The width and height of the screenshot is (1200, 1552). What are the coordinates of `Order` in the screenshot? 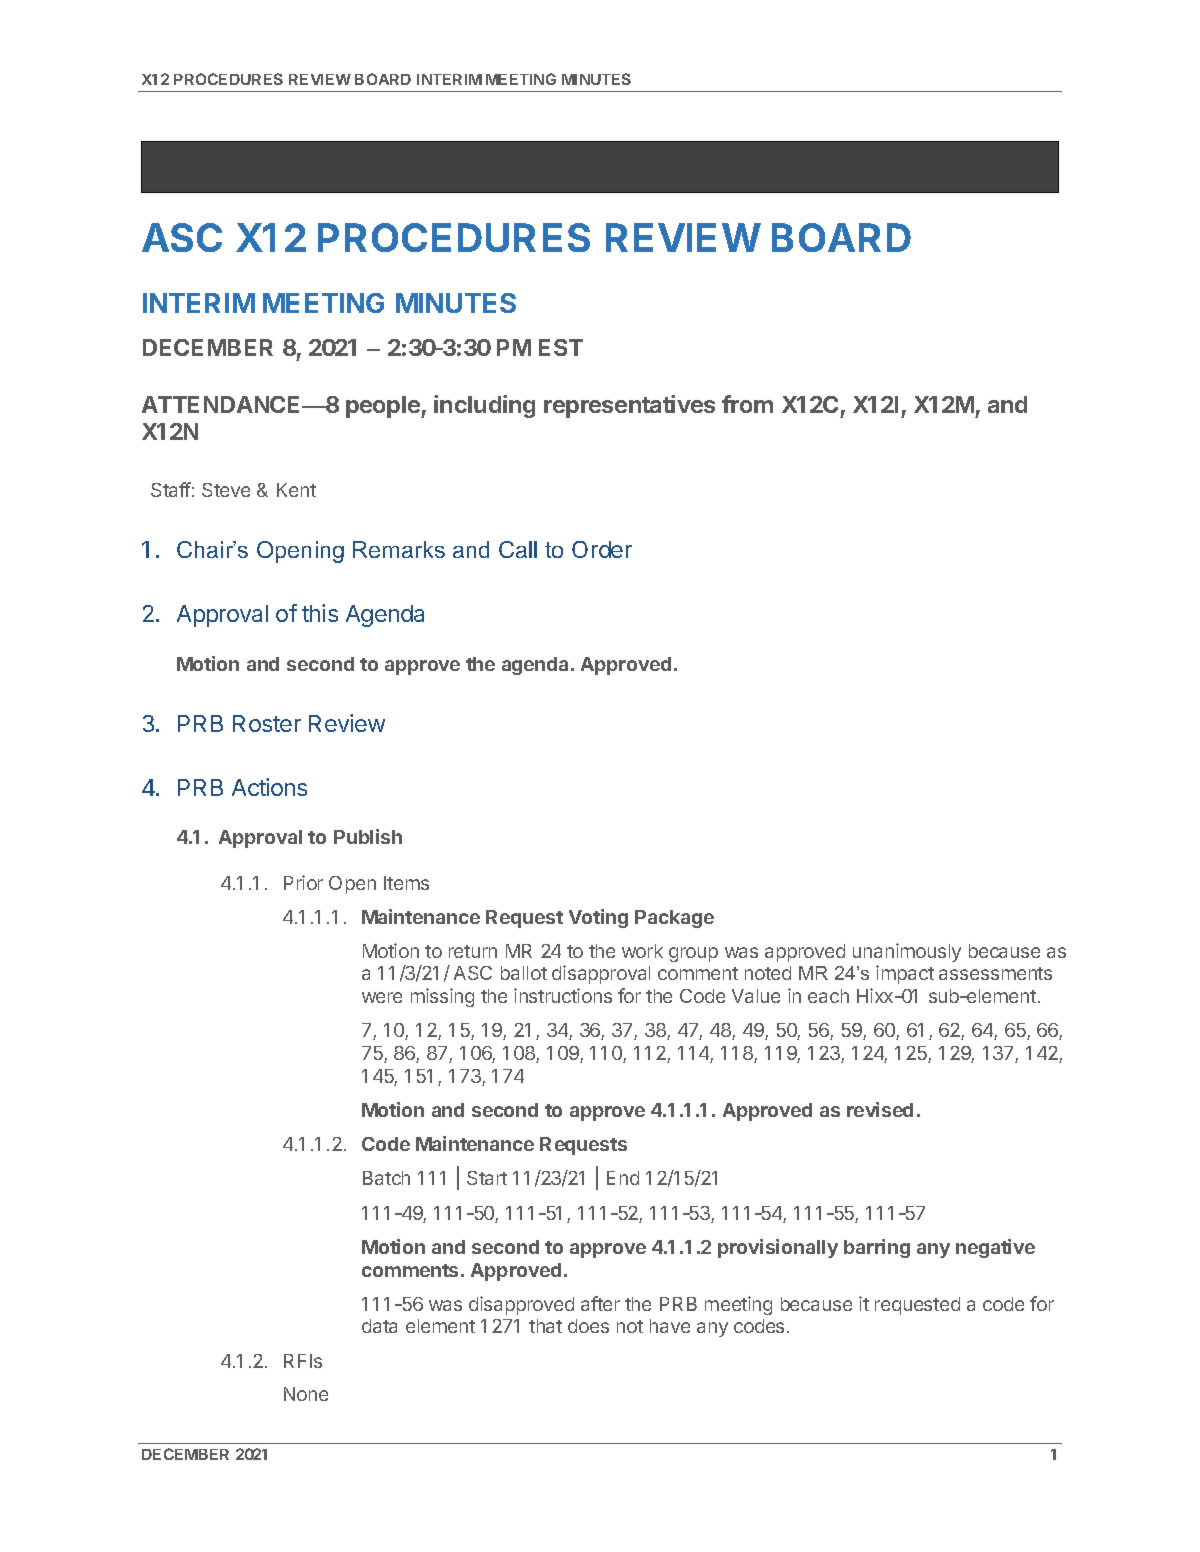 It's located at (602, 549).
